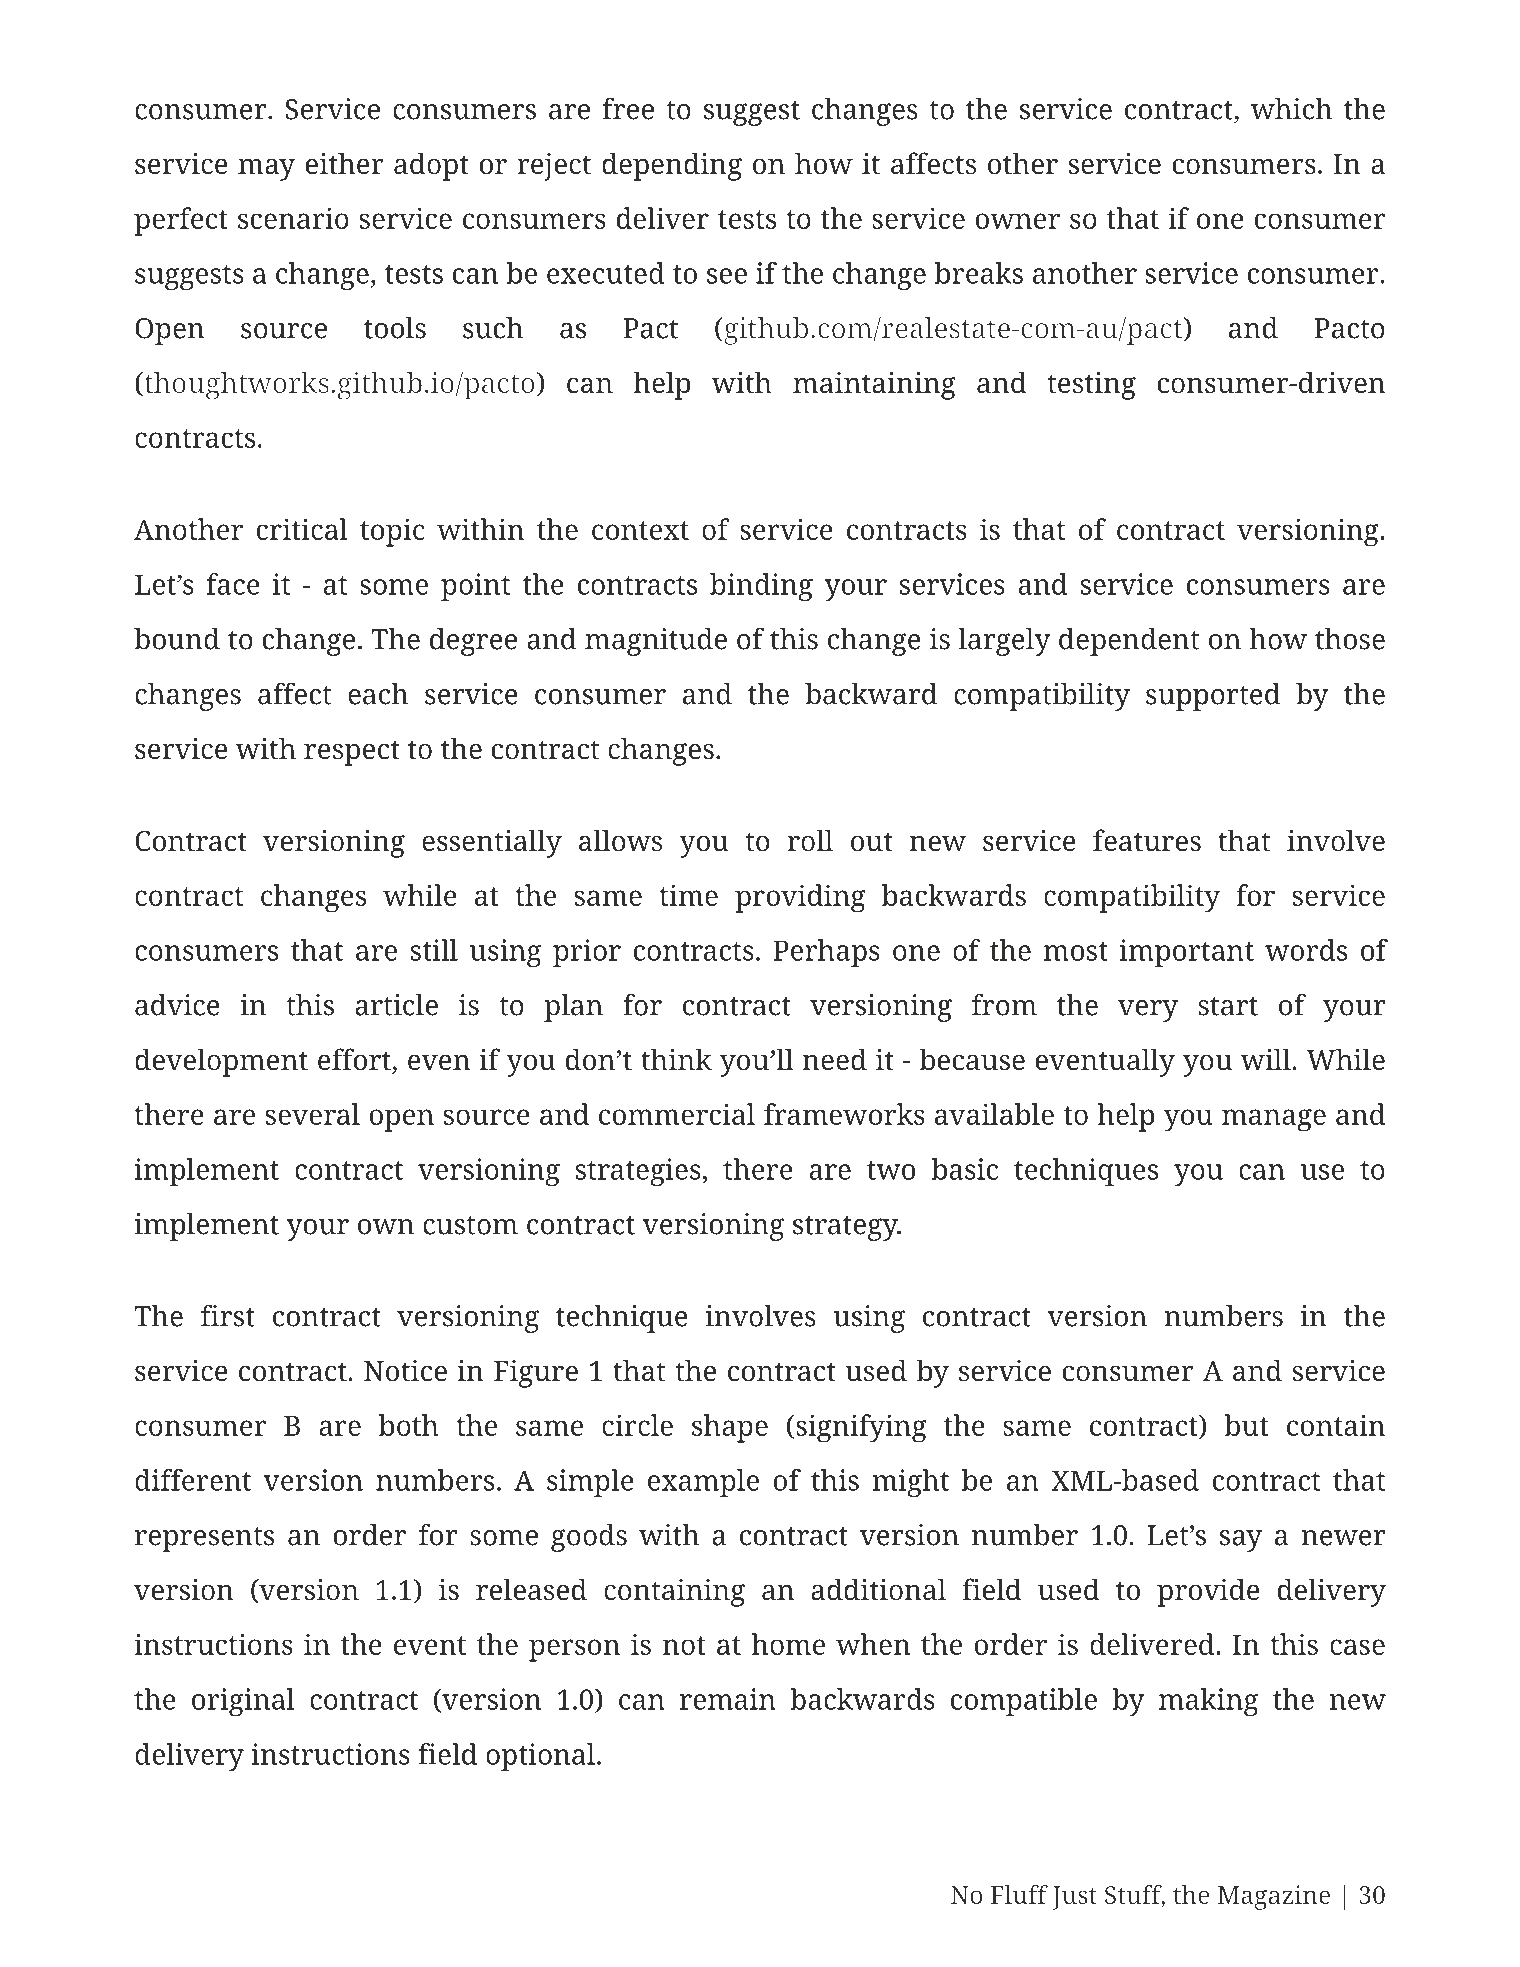 The image size is (1520, 1967). I want to click on depending, so click(672, 166).
